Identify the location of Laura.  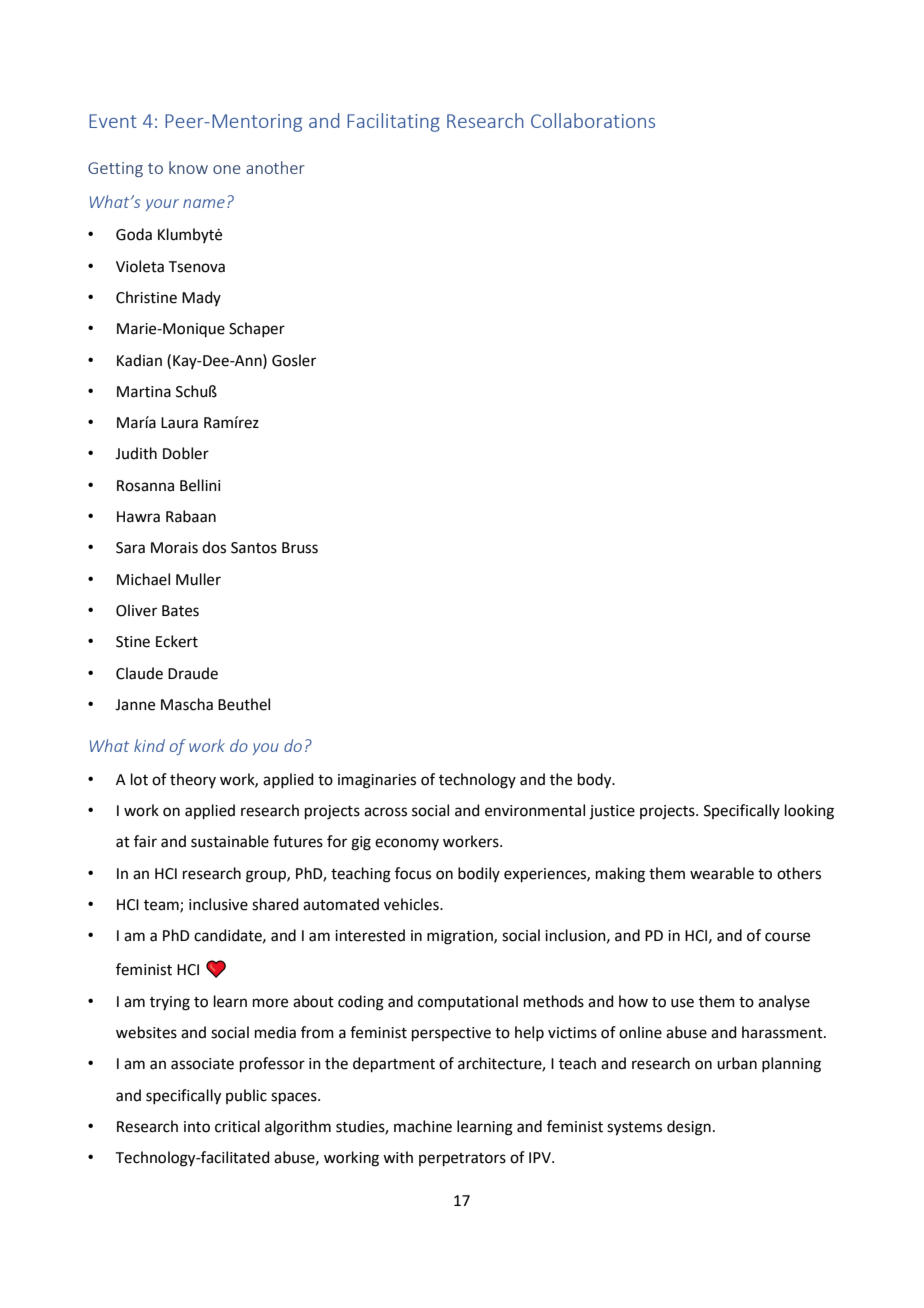
(179, 423).
